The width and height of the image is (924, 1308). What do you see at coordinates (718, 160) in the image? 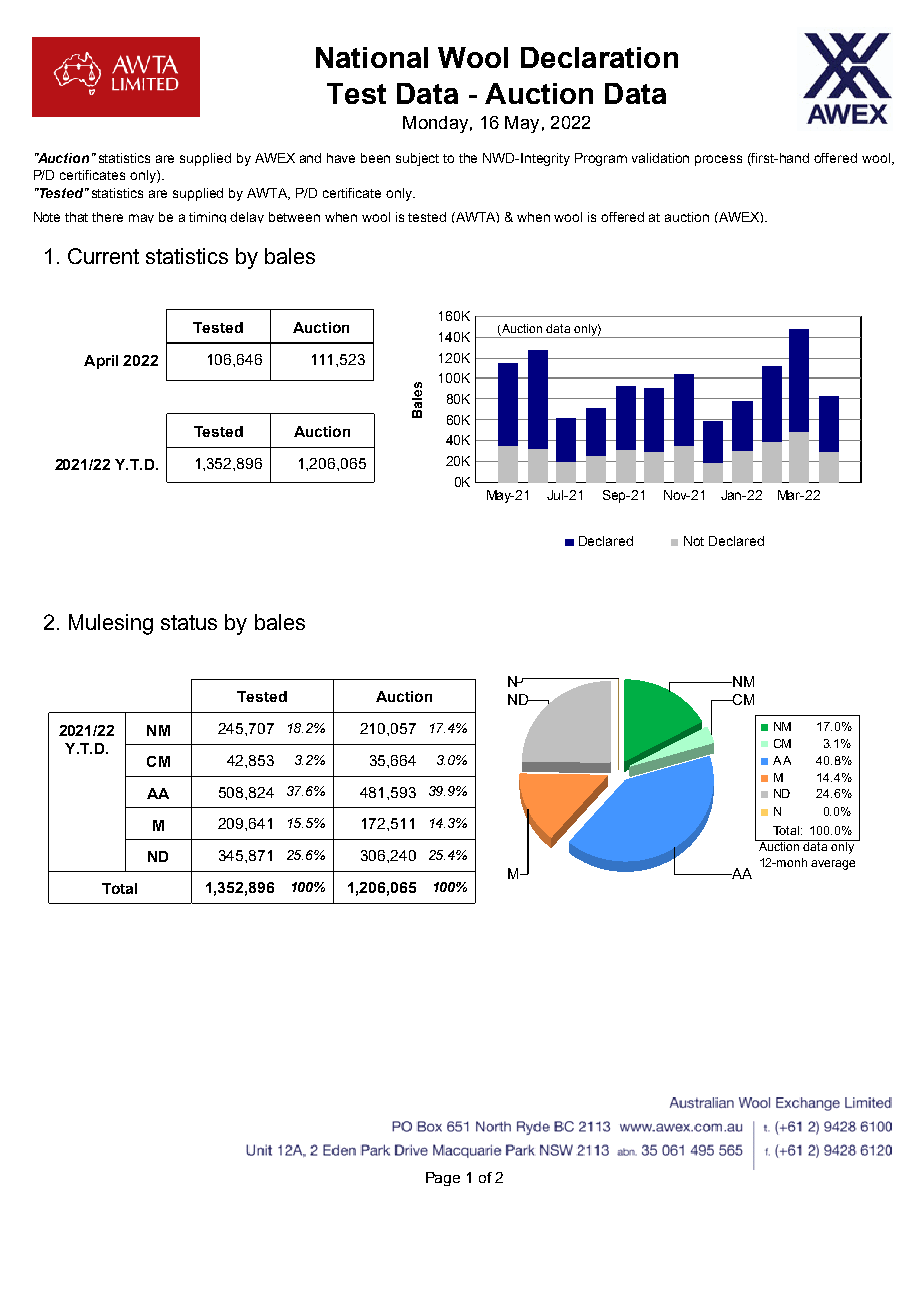
I see `process` at bounding box center [718, 160].
